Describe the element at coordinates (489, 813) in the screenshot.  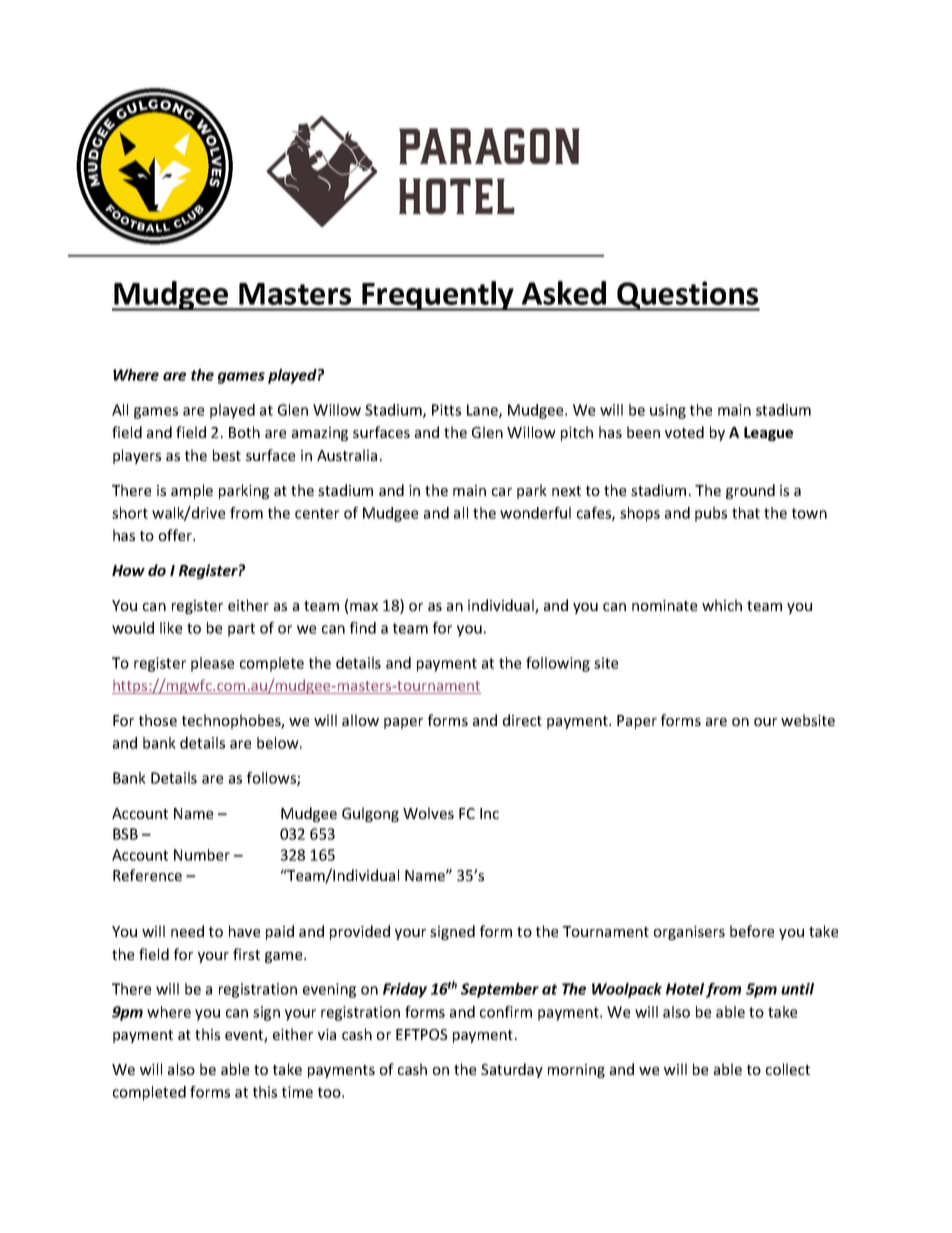
I see `Inc` at that location.
